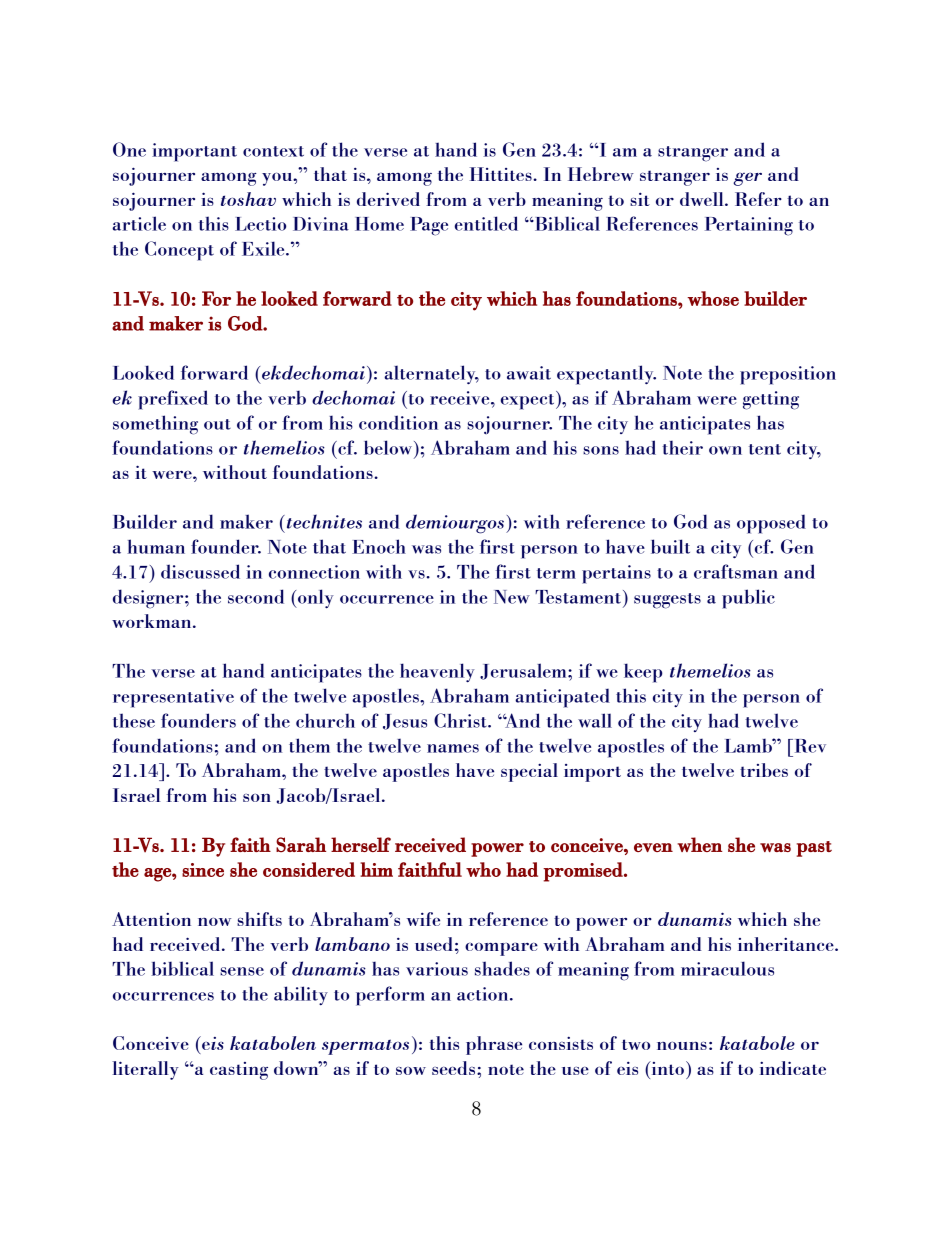 The image size is (952, 1233). What do you see at coordinates (273, 151) in the screenshot?
I see `context` at bounding box center [273, 151].
